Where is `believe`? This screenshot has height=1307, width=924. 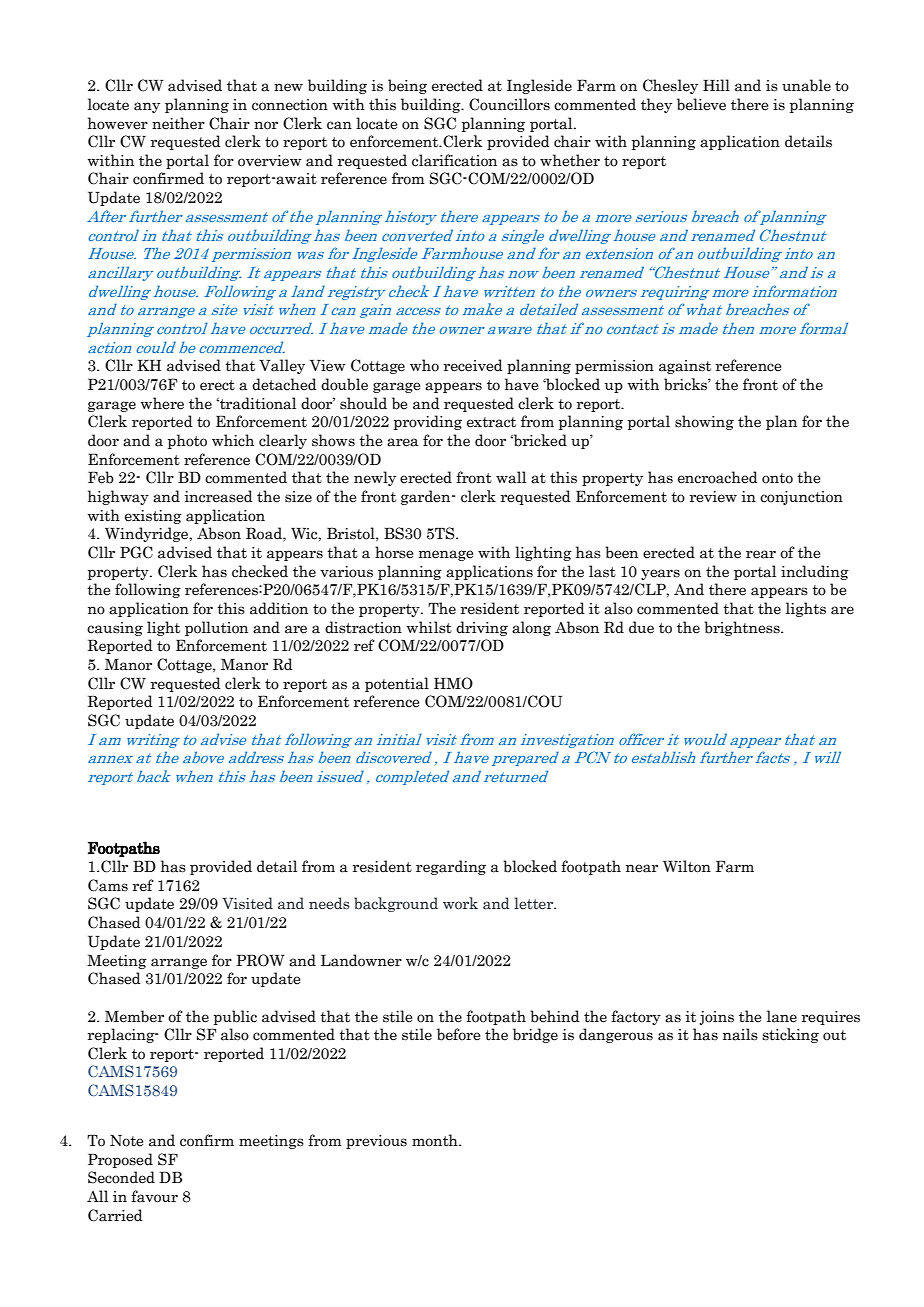
believe is located at coordinates (701, 104).
